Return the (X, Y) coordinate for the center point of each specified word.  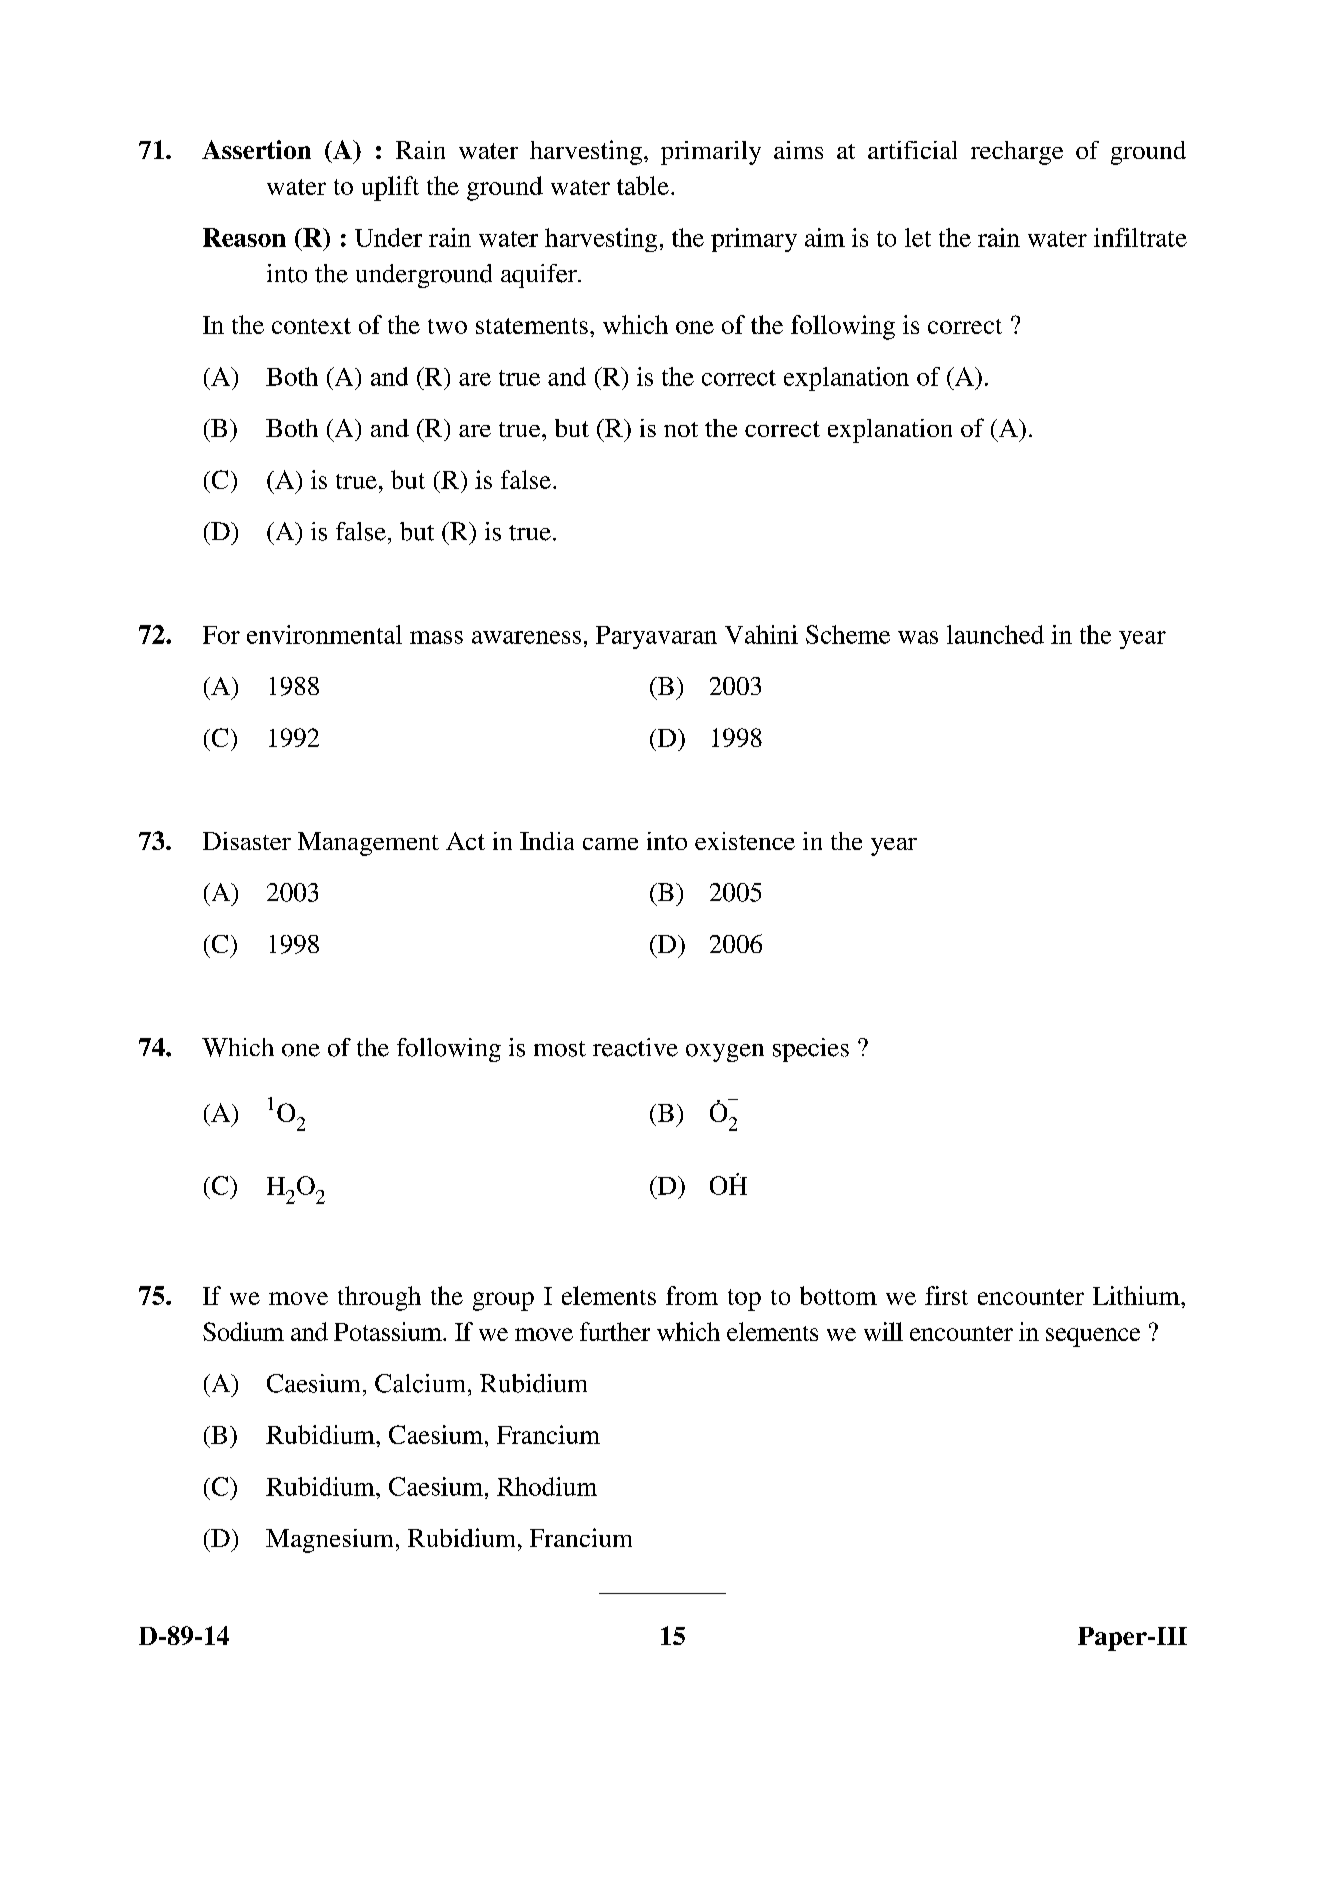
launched (995, 634)
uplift (390, 188)
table (643, 185)
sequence (1093, 1337)
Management (368, 844)
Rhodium (547, 1486)
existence (745, 841)
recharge (1017, 153)
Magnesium (329, 1541)
